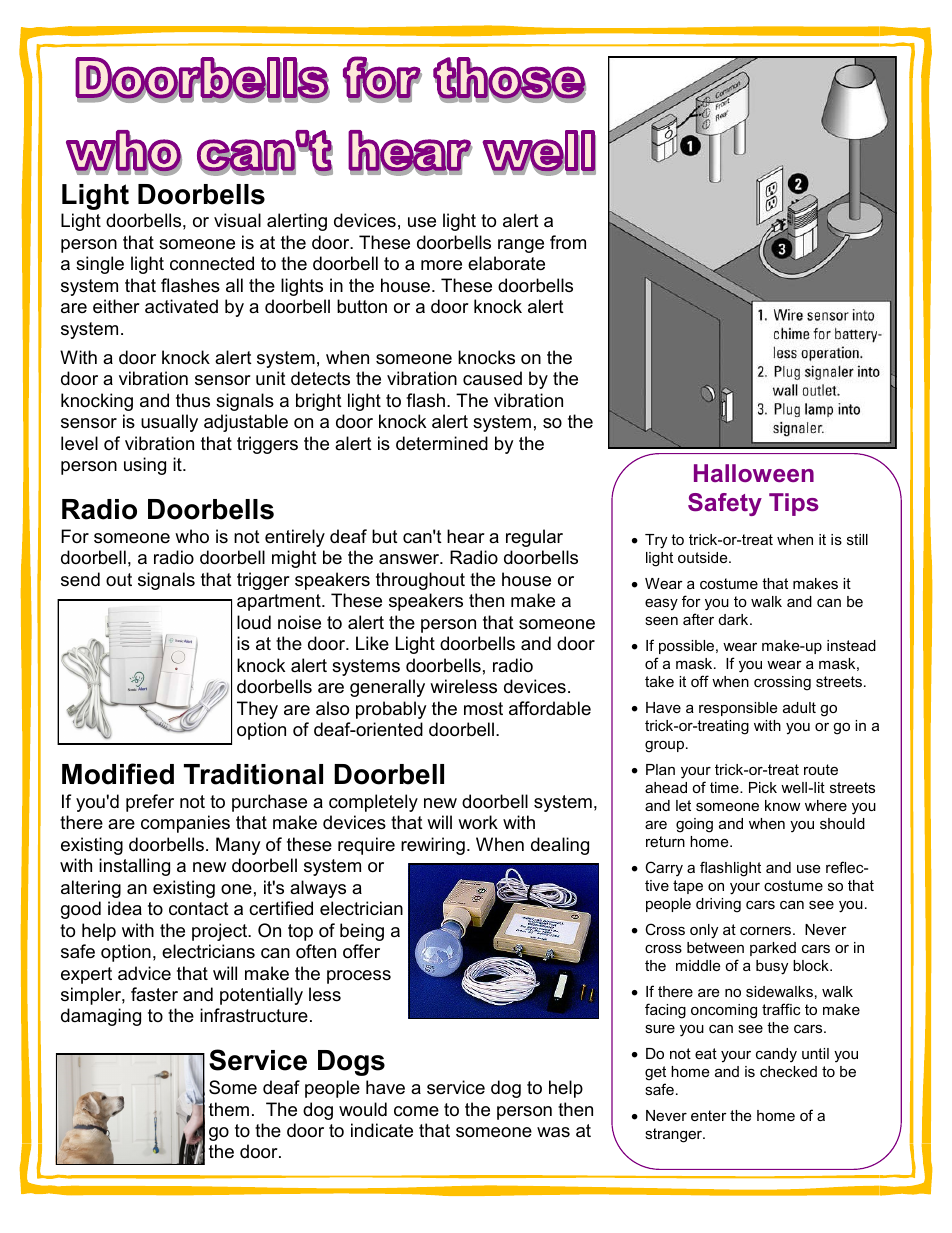 Image resolution: width=952 pixels, height=1233 pixels. I want to click on connected, so click(212, 263).
